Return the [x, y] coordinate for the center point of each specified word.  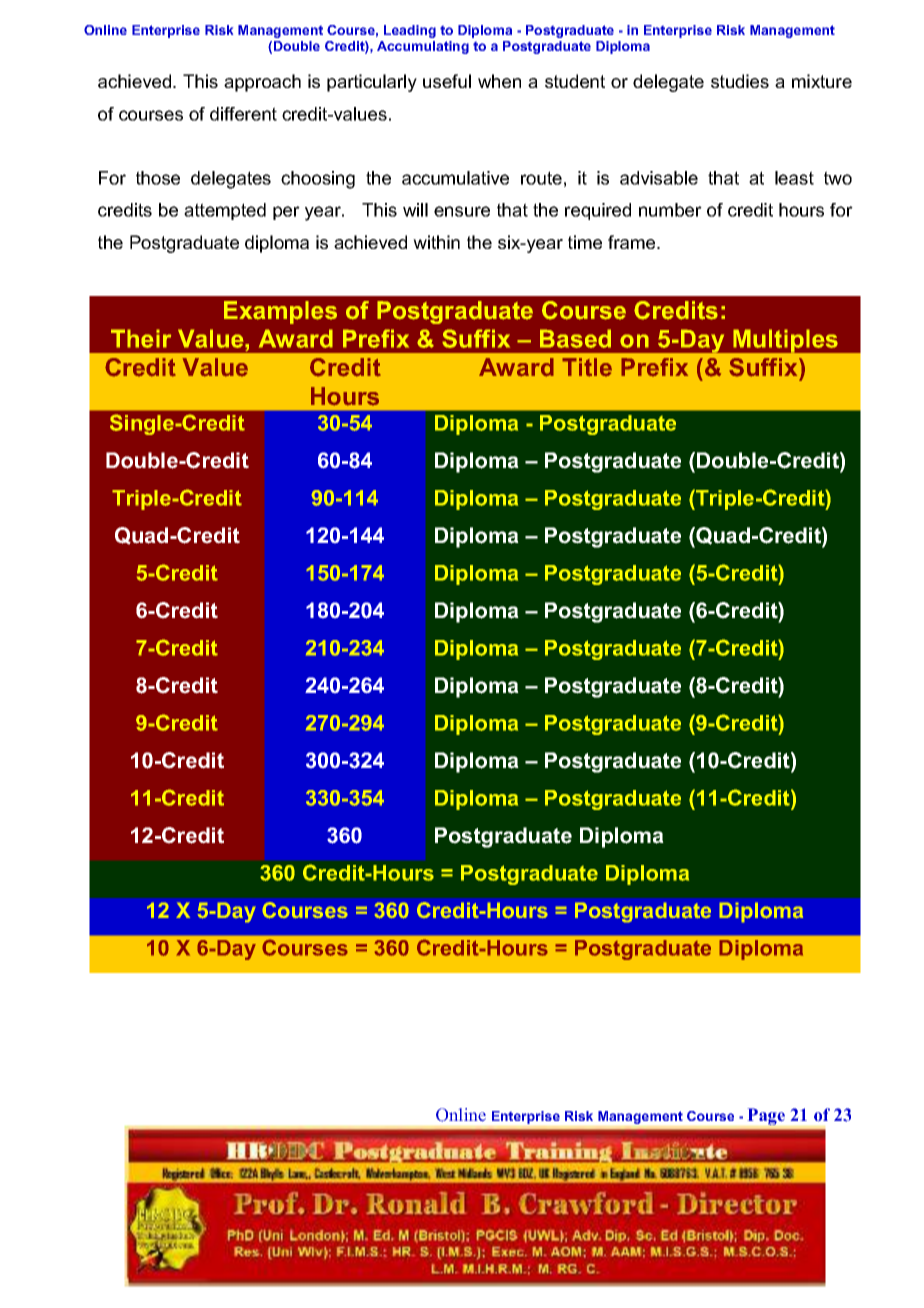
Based [575, 338]
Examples [280, 312]
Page [766, 1116]
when [499, 81]
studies [740, 81]
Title [587, 367]
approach [262, 83]
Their [141, 338]
